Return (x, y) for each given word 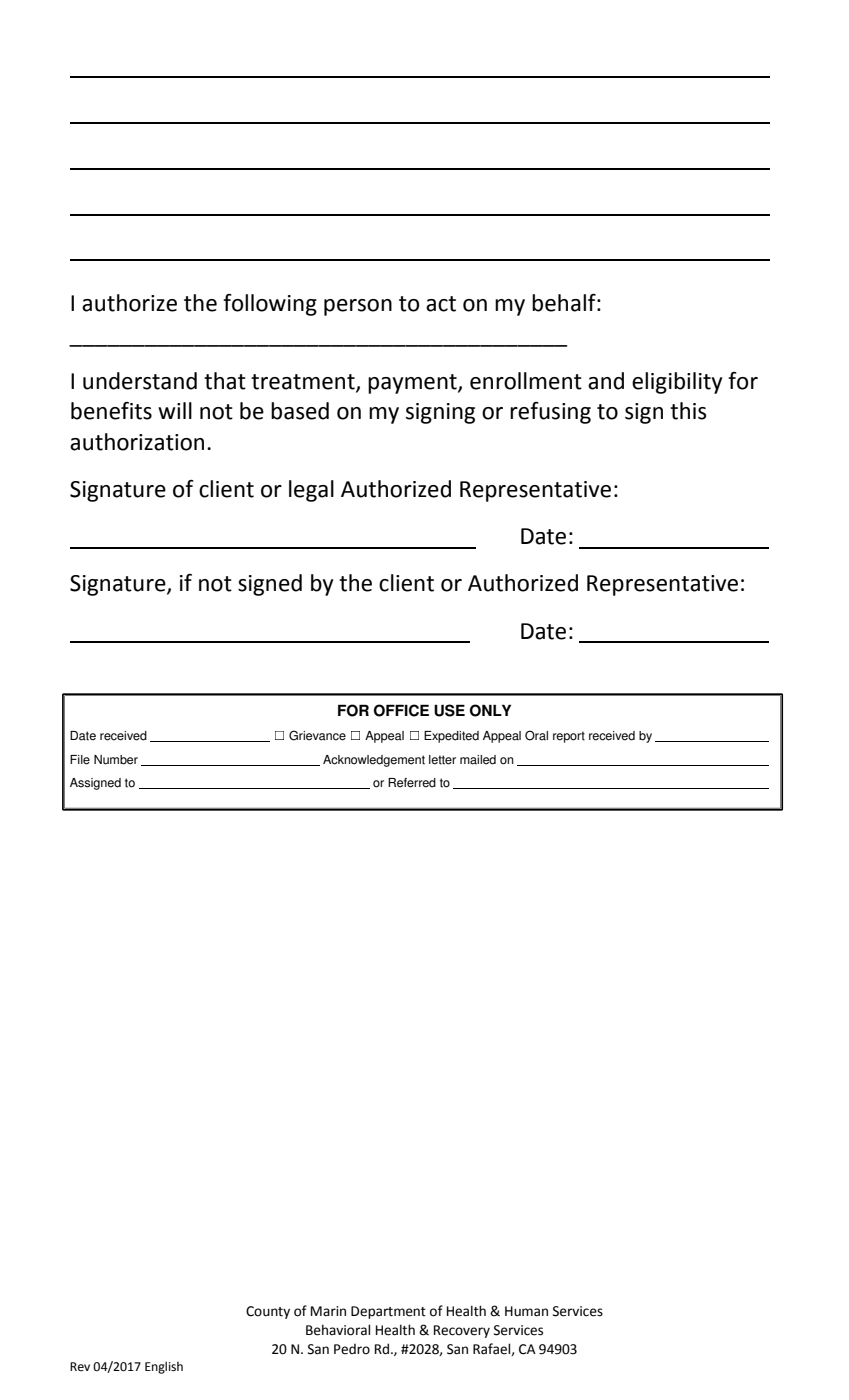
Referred (412, 783)
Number (116, 760)
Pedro (352, 1349)
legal (311, 491)
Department (388, 1312)
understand (140, 381)
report (569, 737)
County (268, 1312)
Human (526, 1311)
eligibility (677, 383)
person (358, 307)
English (164, 1367)
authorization (137, 442)
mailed (478, 760)
